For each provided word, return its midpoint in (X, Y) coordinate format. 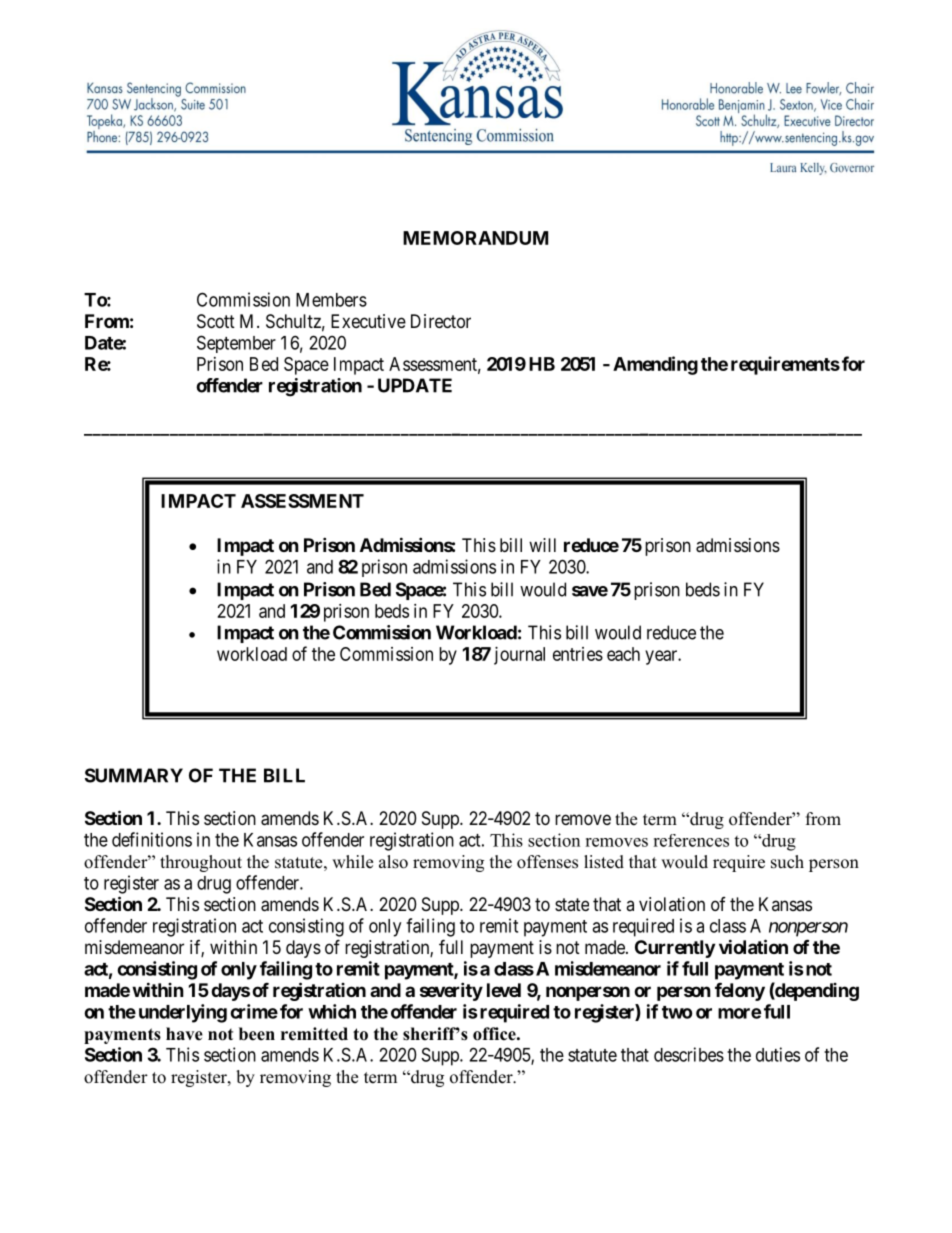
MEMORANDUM (475, 238)
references (691, 840)
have (184, 1034)
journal (519, 656)
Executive (368, 321)
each (623, 654)
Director (441, 321)
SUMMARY (134, 775)
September (236, 344)
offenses (547, 862)
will (542, 545)
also (393, 862)
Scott (216, 321)
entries (578, 654)
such (787, 862)
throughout (201, 863)
